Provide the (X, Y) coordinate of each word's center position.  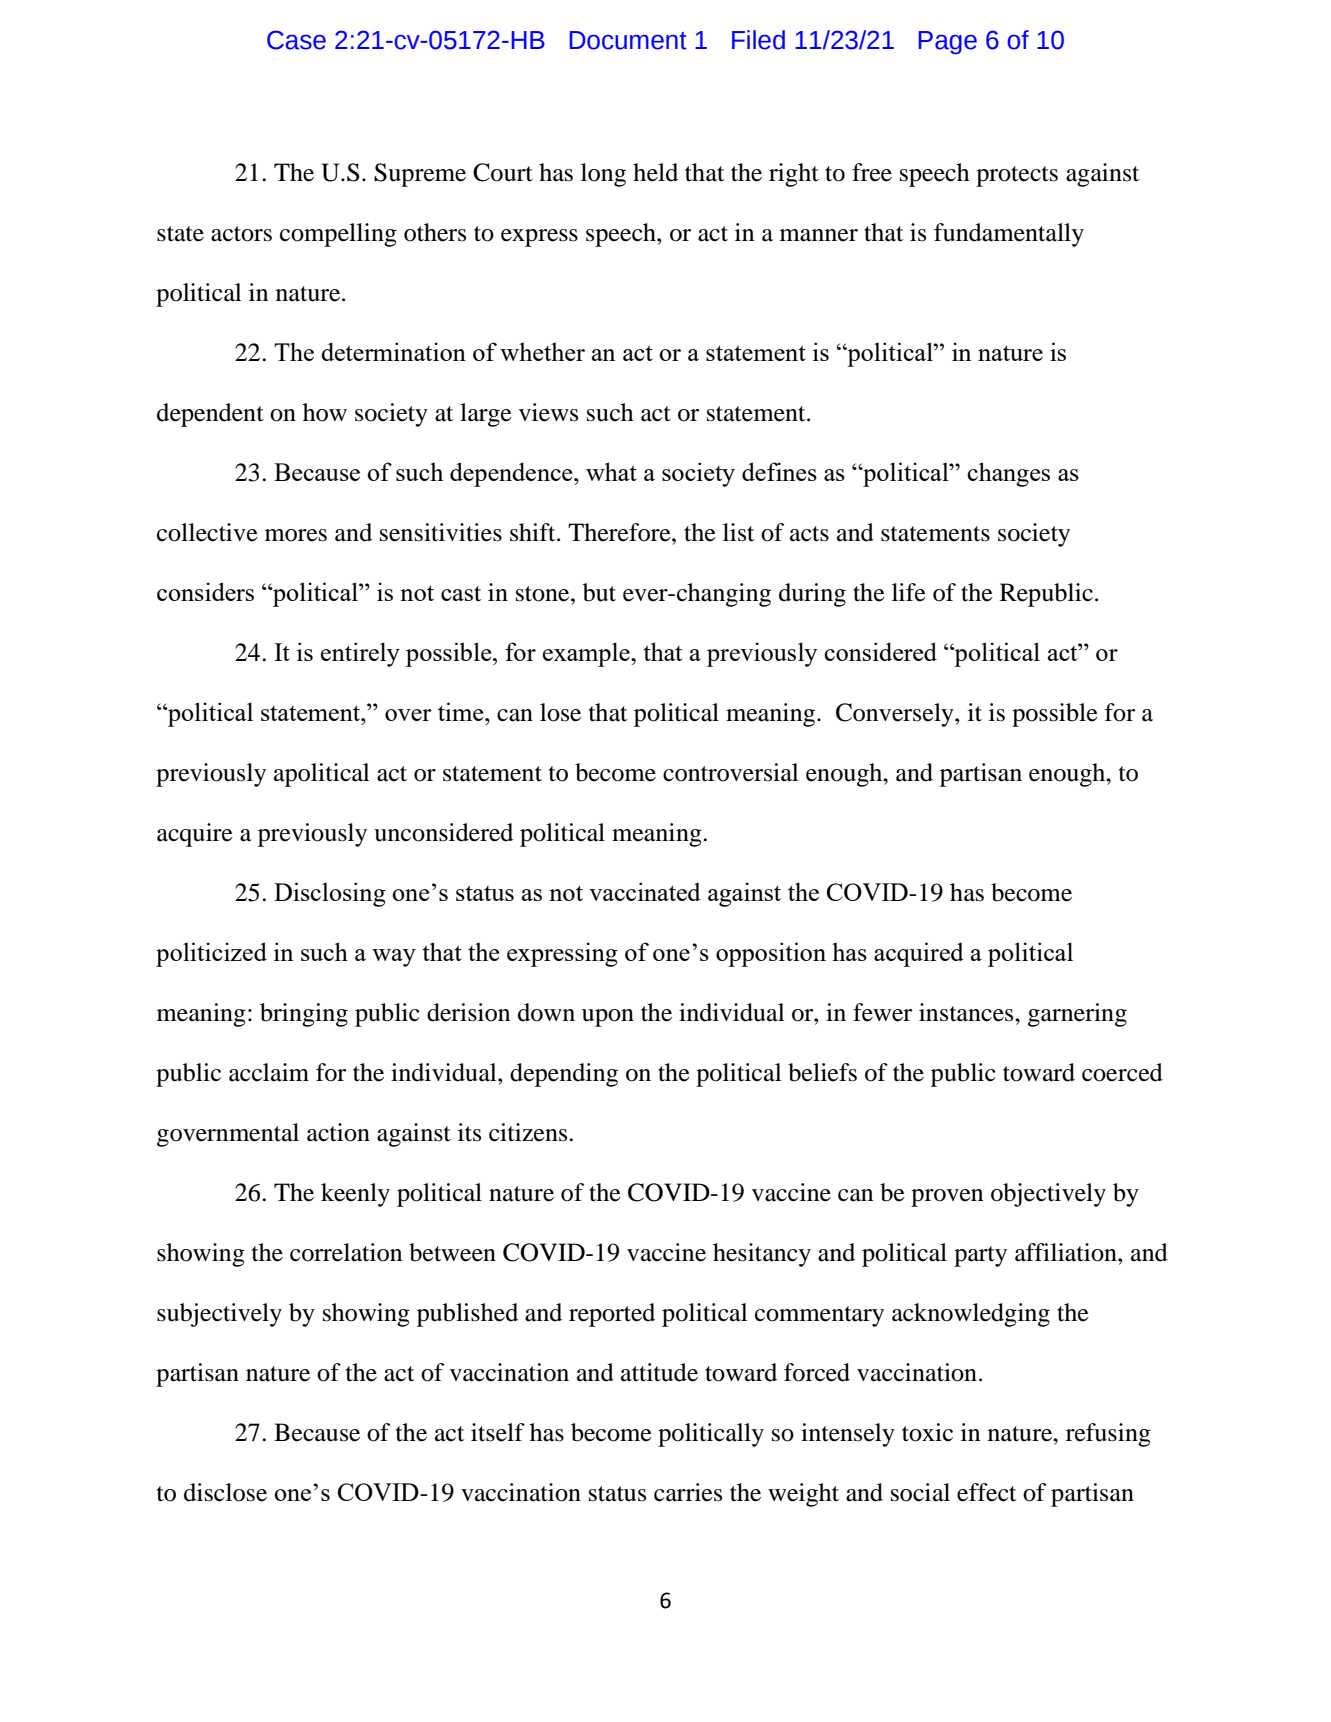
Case (296, 40)
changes (1008, 474)
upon (608, 1018)
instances (967, 1012)
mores (296, 535)
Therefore (620, 532)
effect (986, 1492)
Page (948, 43)
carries (688, 1492)
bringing (304, 1015)
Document (628, 40)
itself (498, 1432)
